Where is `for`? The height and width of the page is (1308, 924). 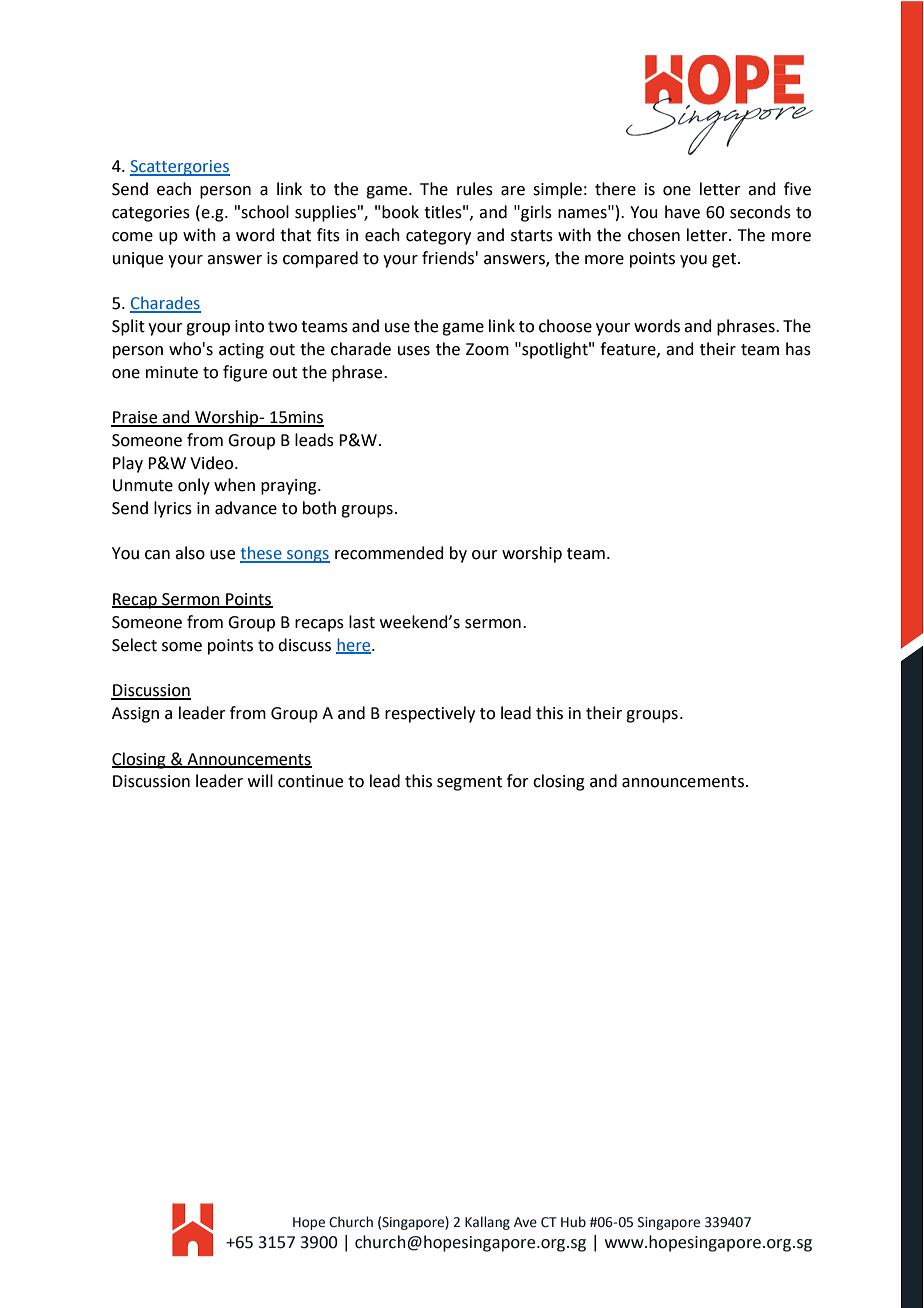 for is located at coordinates (518, 781).
